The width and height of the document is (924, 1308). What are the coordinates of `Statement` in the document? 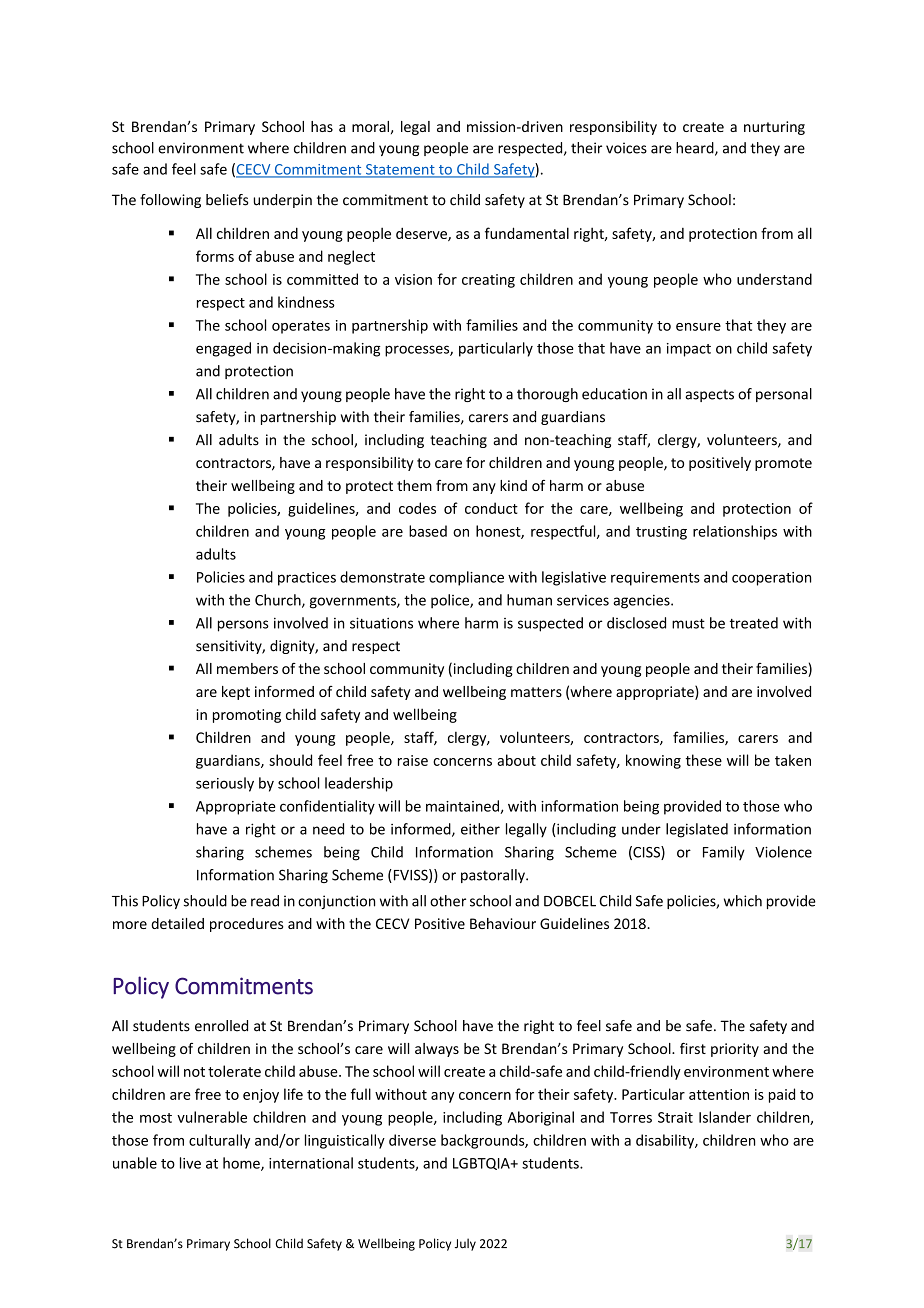 It's located at (400, 170).
